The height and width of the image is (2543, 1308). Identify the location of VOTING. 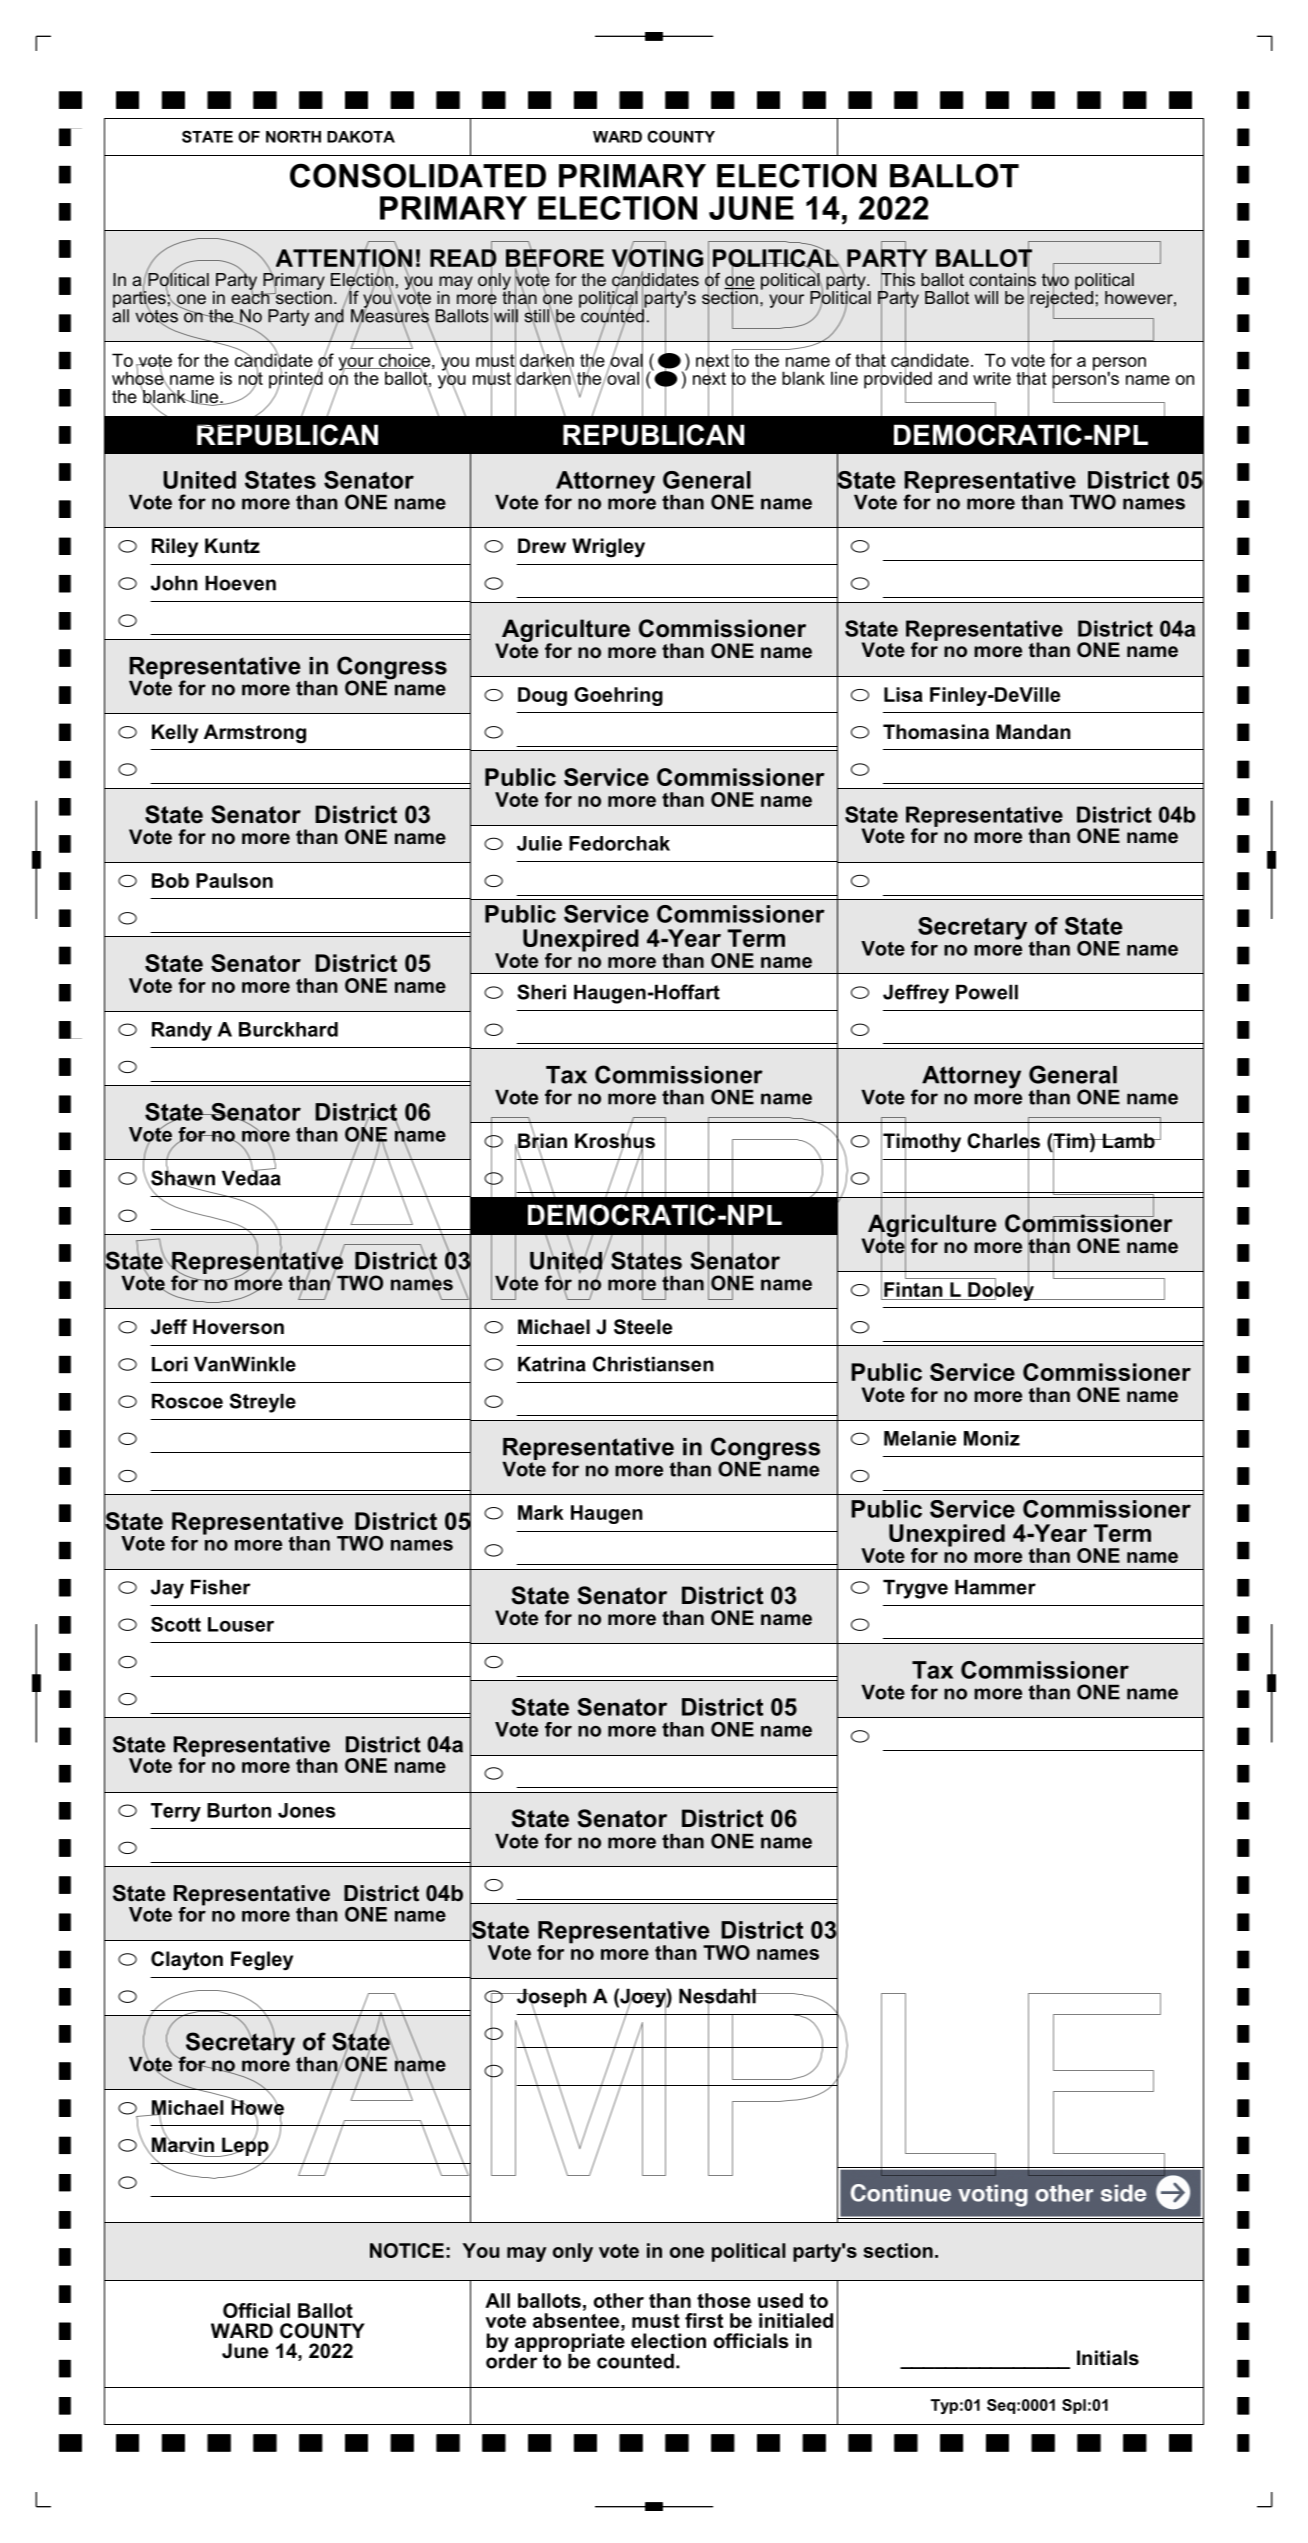
(657, 258).
